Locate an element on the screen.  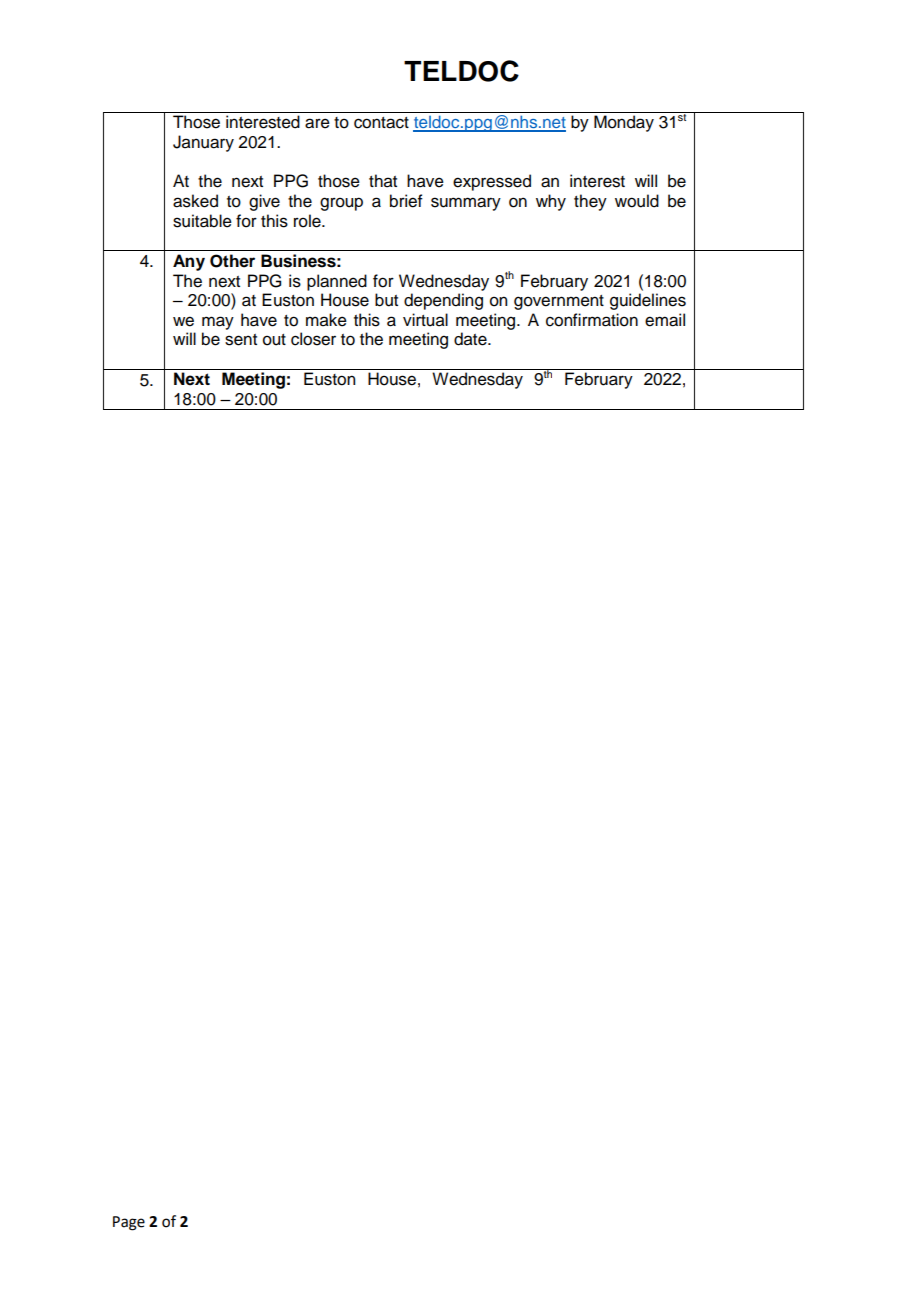
Page is located at coordinates (129, 1223).
